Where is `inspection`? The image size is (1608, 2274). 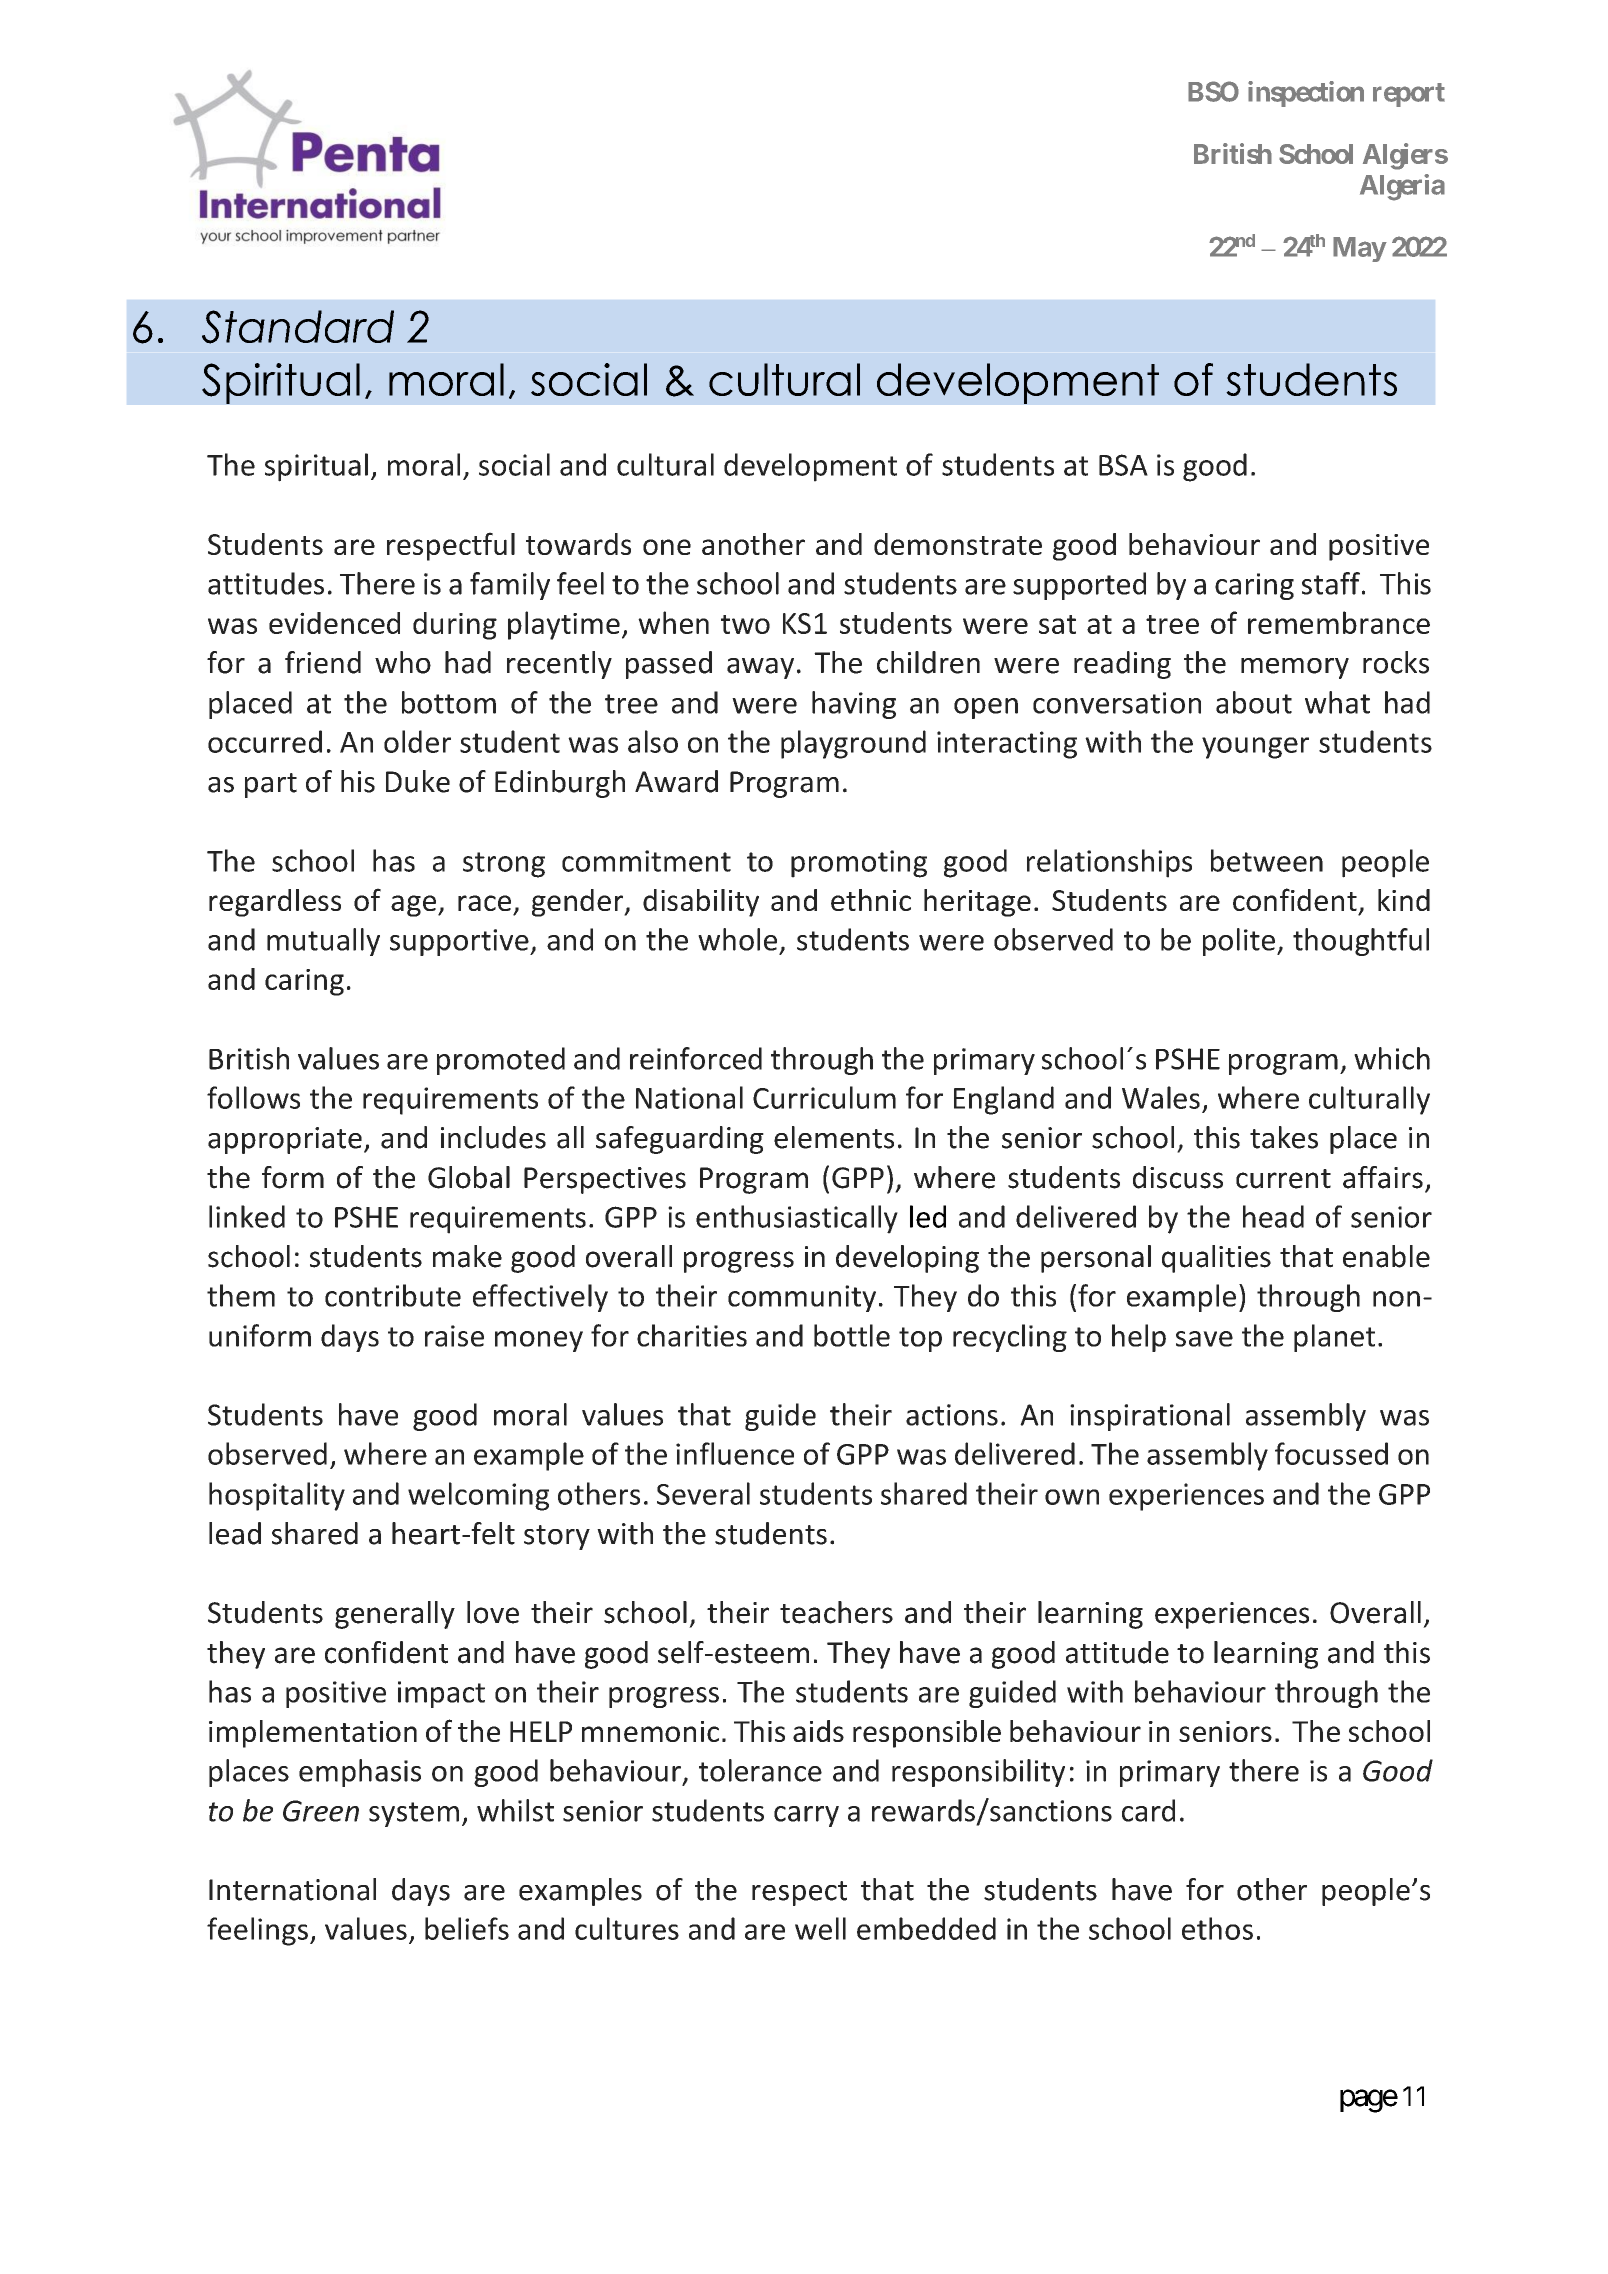
inspection is located at coordinates (1306, 94).
